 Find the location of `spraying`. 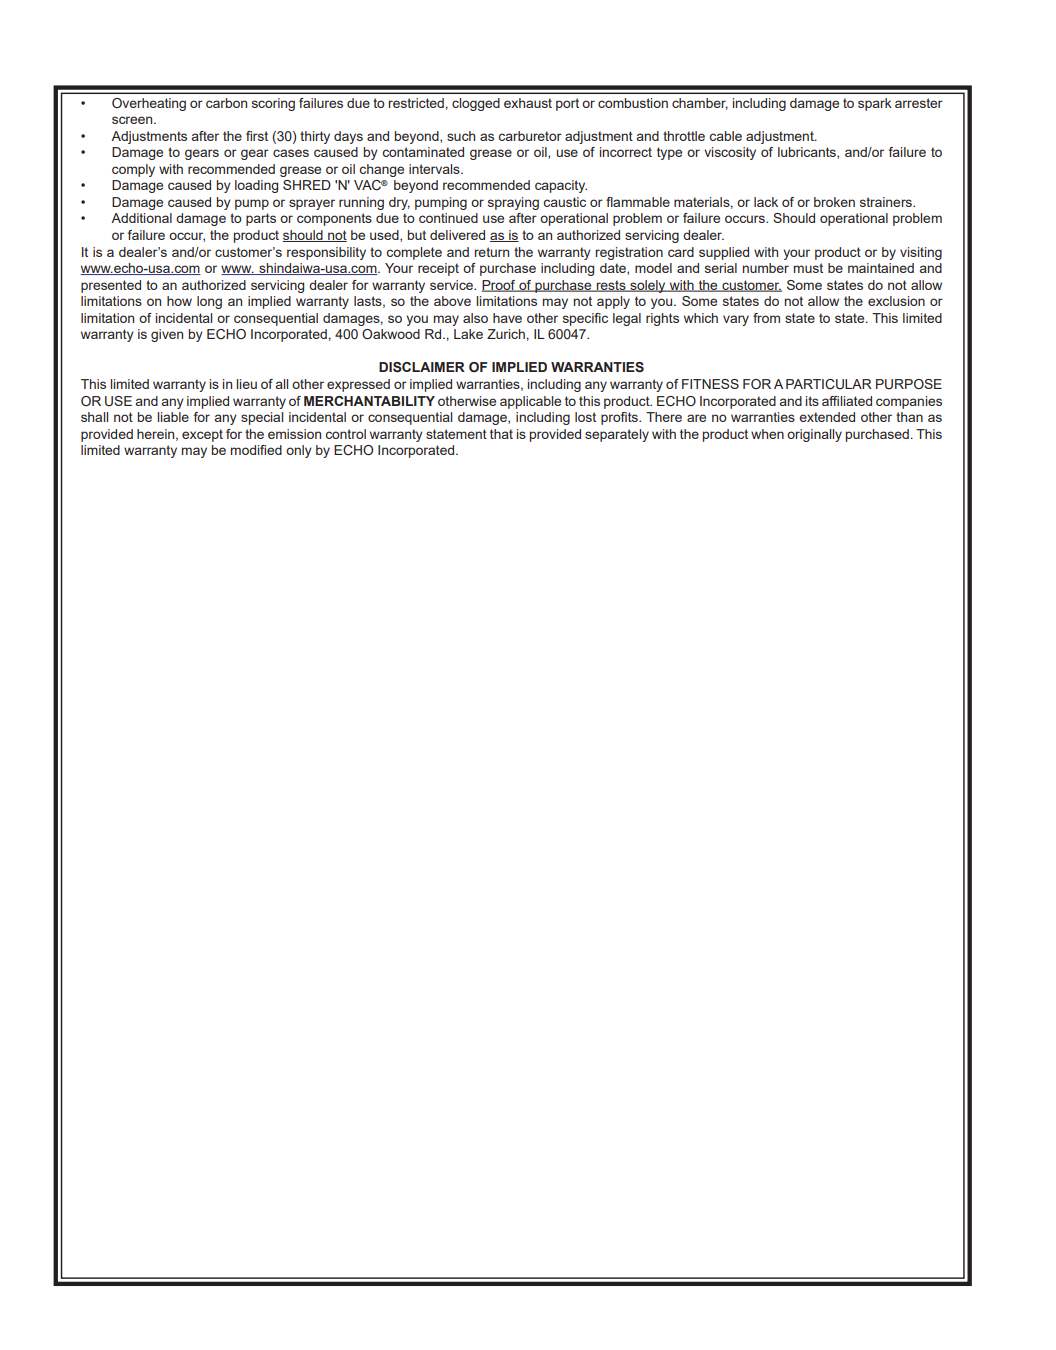

spraying is located at coordinates (513, 203).
